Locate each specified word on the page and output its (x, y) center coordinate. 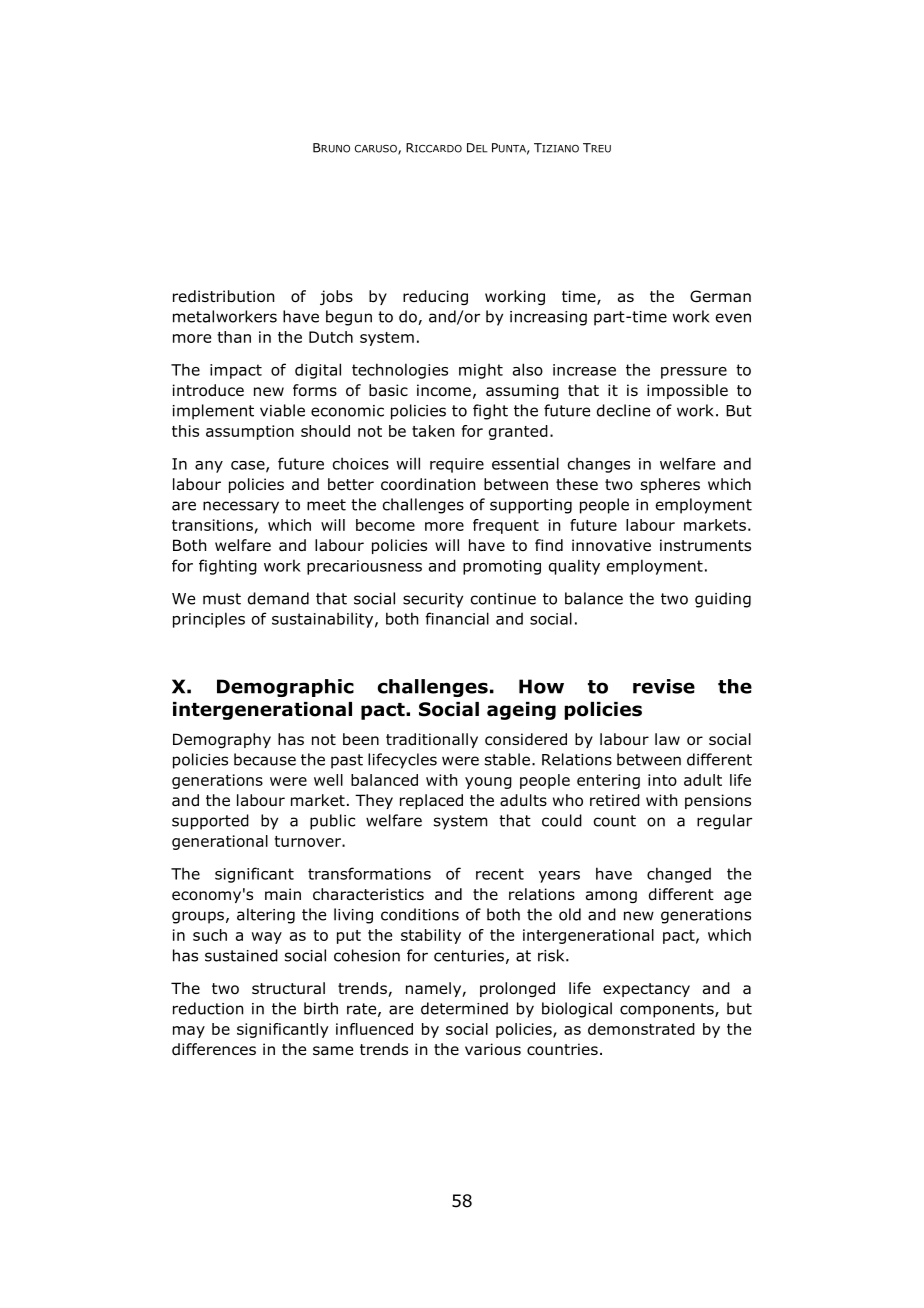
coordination (428, 484)
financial (457, 618)
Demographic (285, 688)
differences (214, 1049)
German (720, 296)
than (234, 337)
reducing (435, 297)
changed (679, 875)
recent (500, 874)
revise (664, 686)
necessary (241, 507)
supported (210, 822)
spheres (670, 485)
